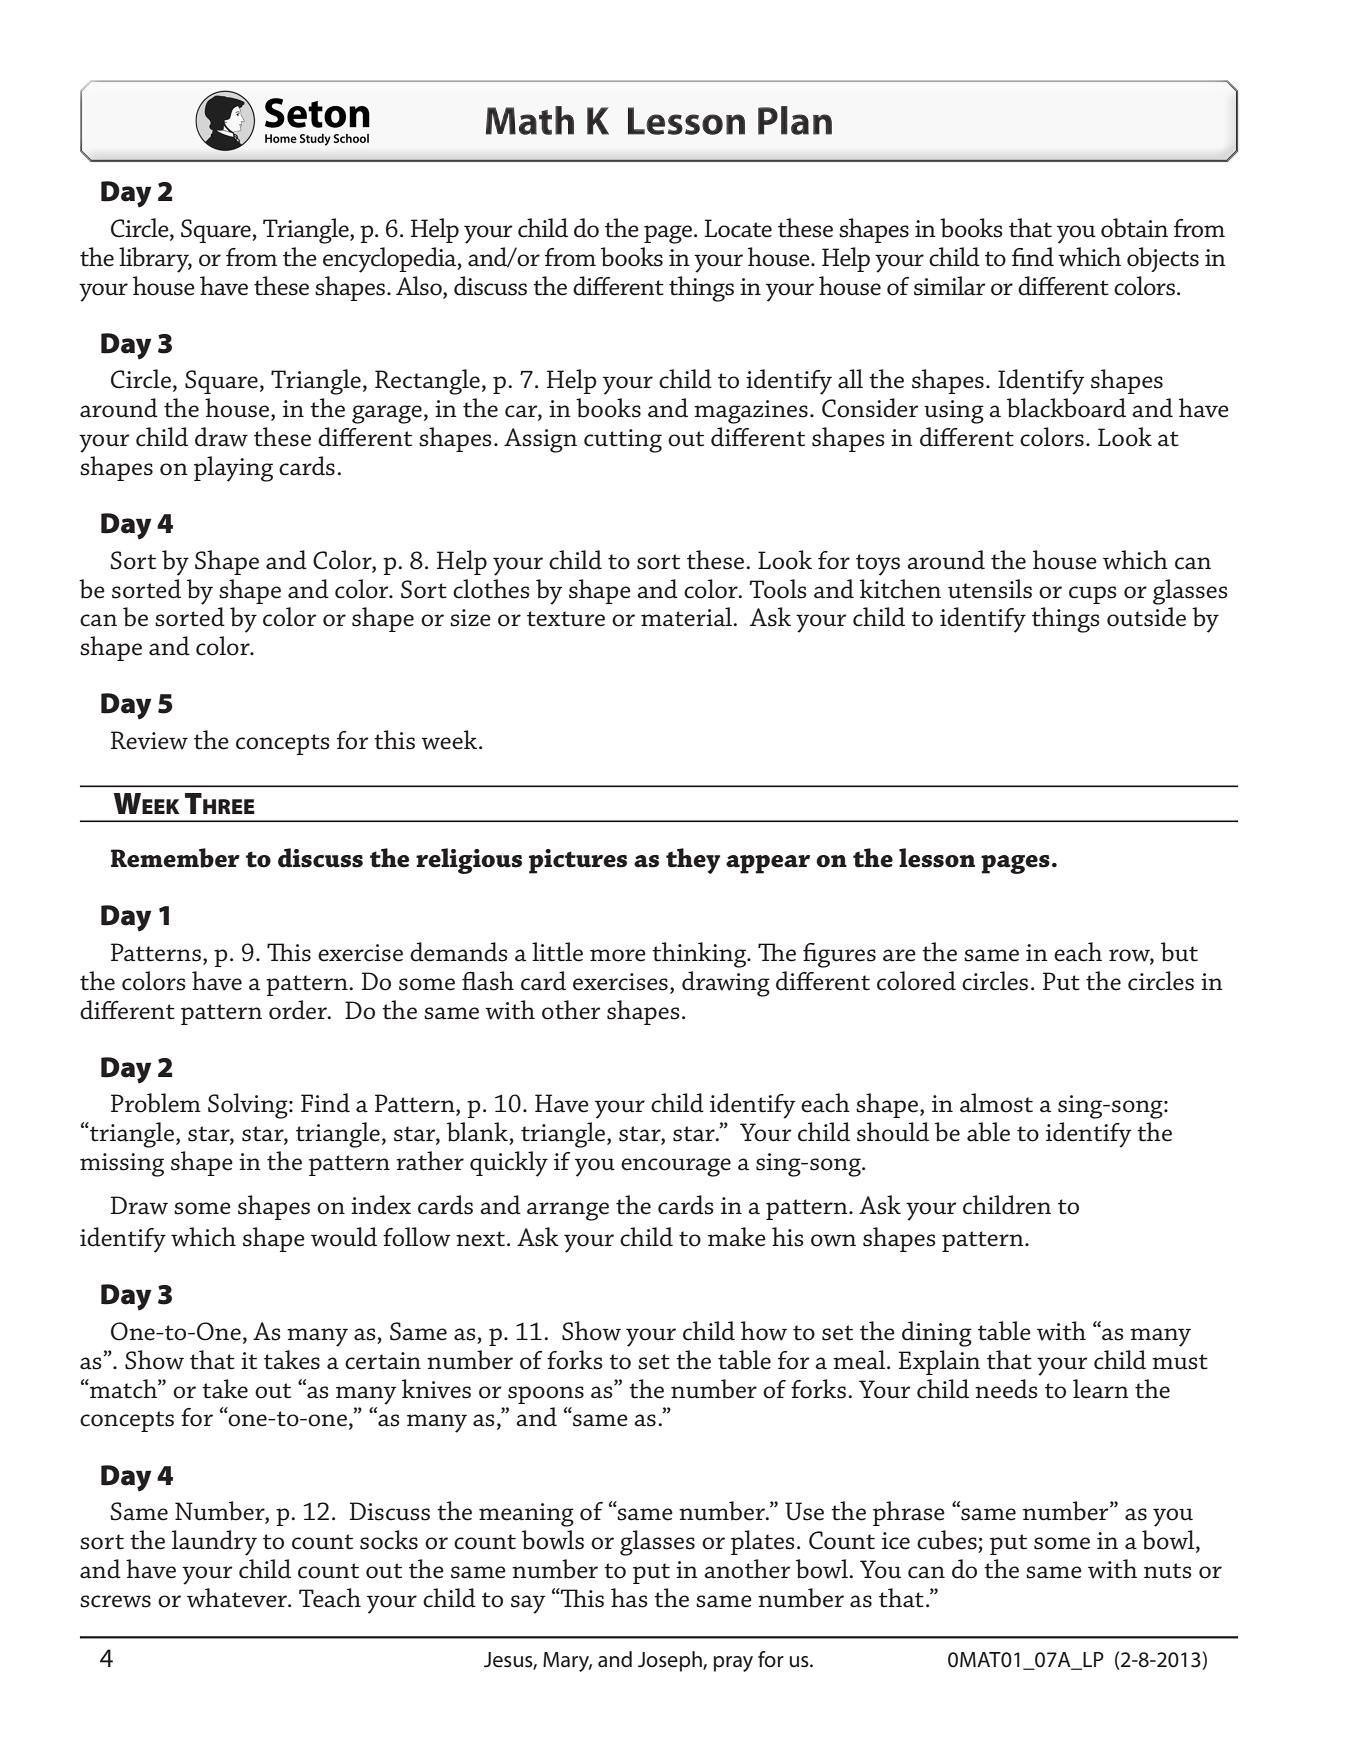 Image resolution: width=1358 pixels, height=1758 pixels. Describe the element at coordinates (149, 740) in the image. I see `Review` at that location.
